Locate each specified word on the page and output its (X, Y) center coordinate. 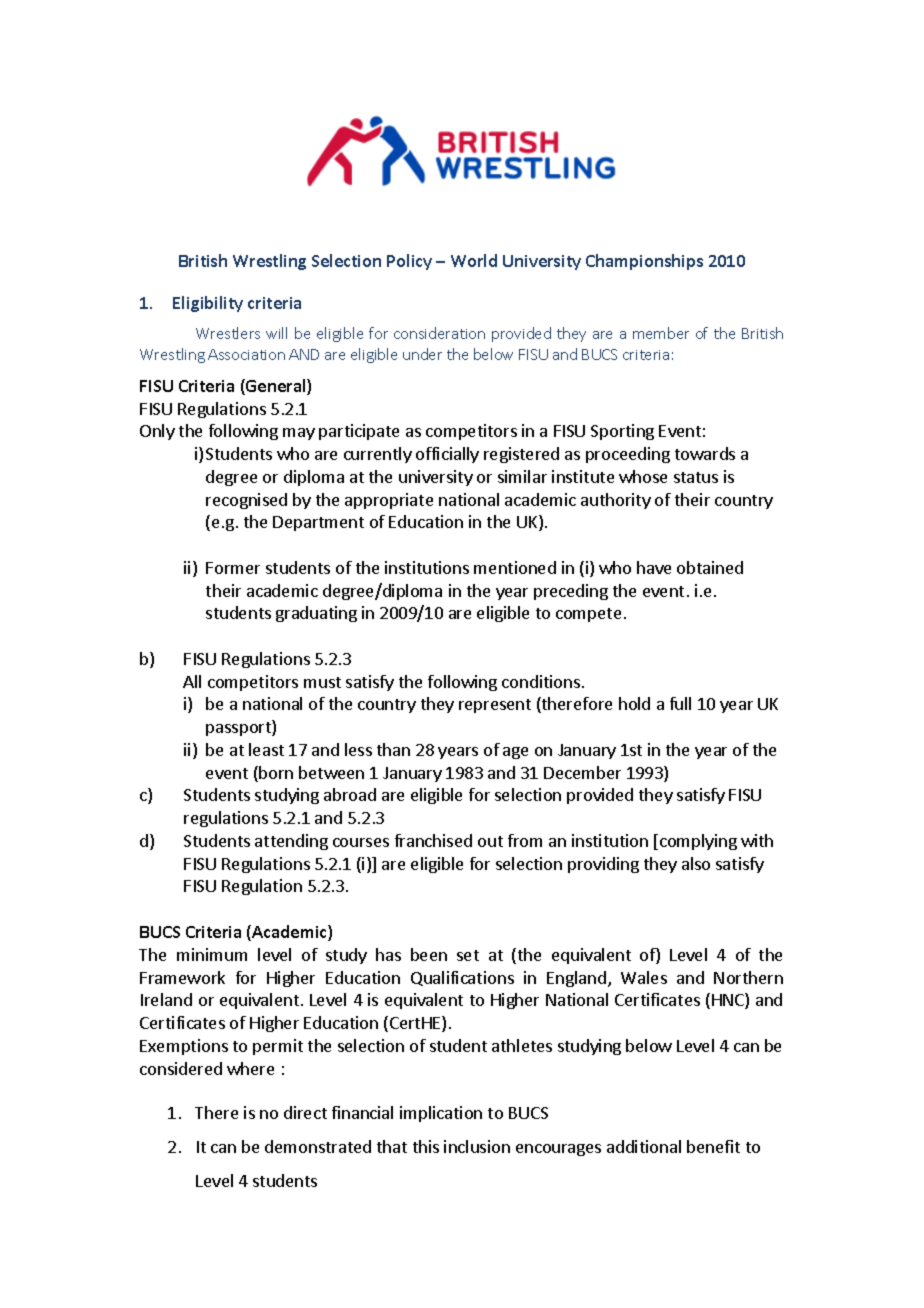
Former (233, 568)
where (250, 1068)
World (474, 260)
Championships (644, 262)
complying (697, 842)
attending (291, 842)
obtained (710, 567)
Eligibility (208, 304)
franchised (433, 840)
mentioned (515, 567)
